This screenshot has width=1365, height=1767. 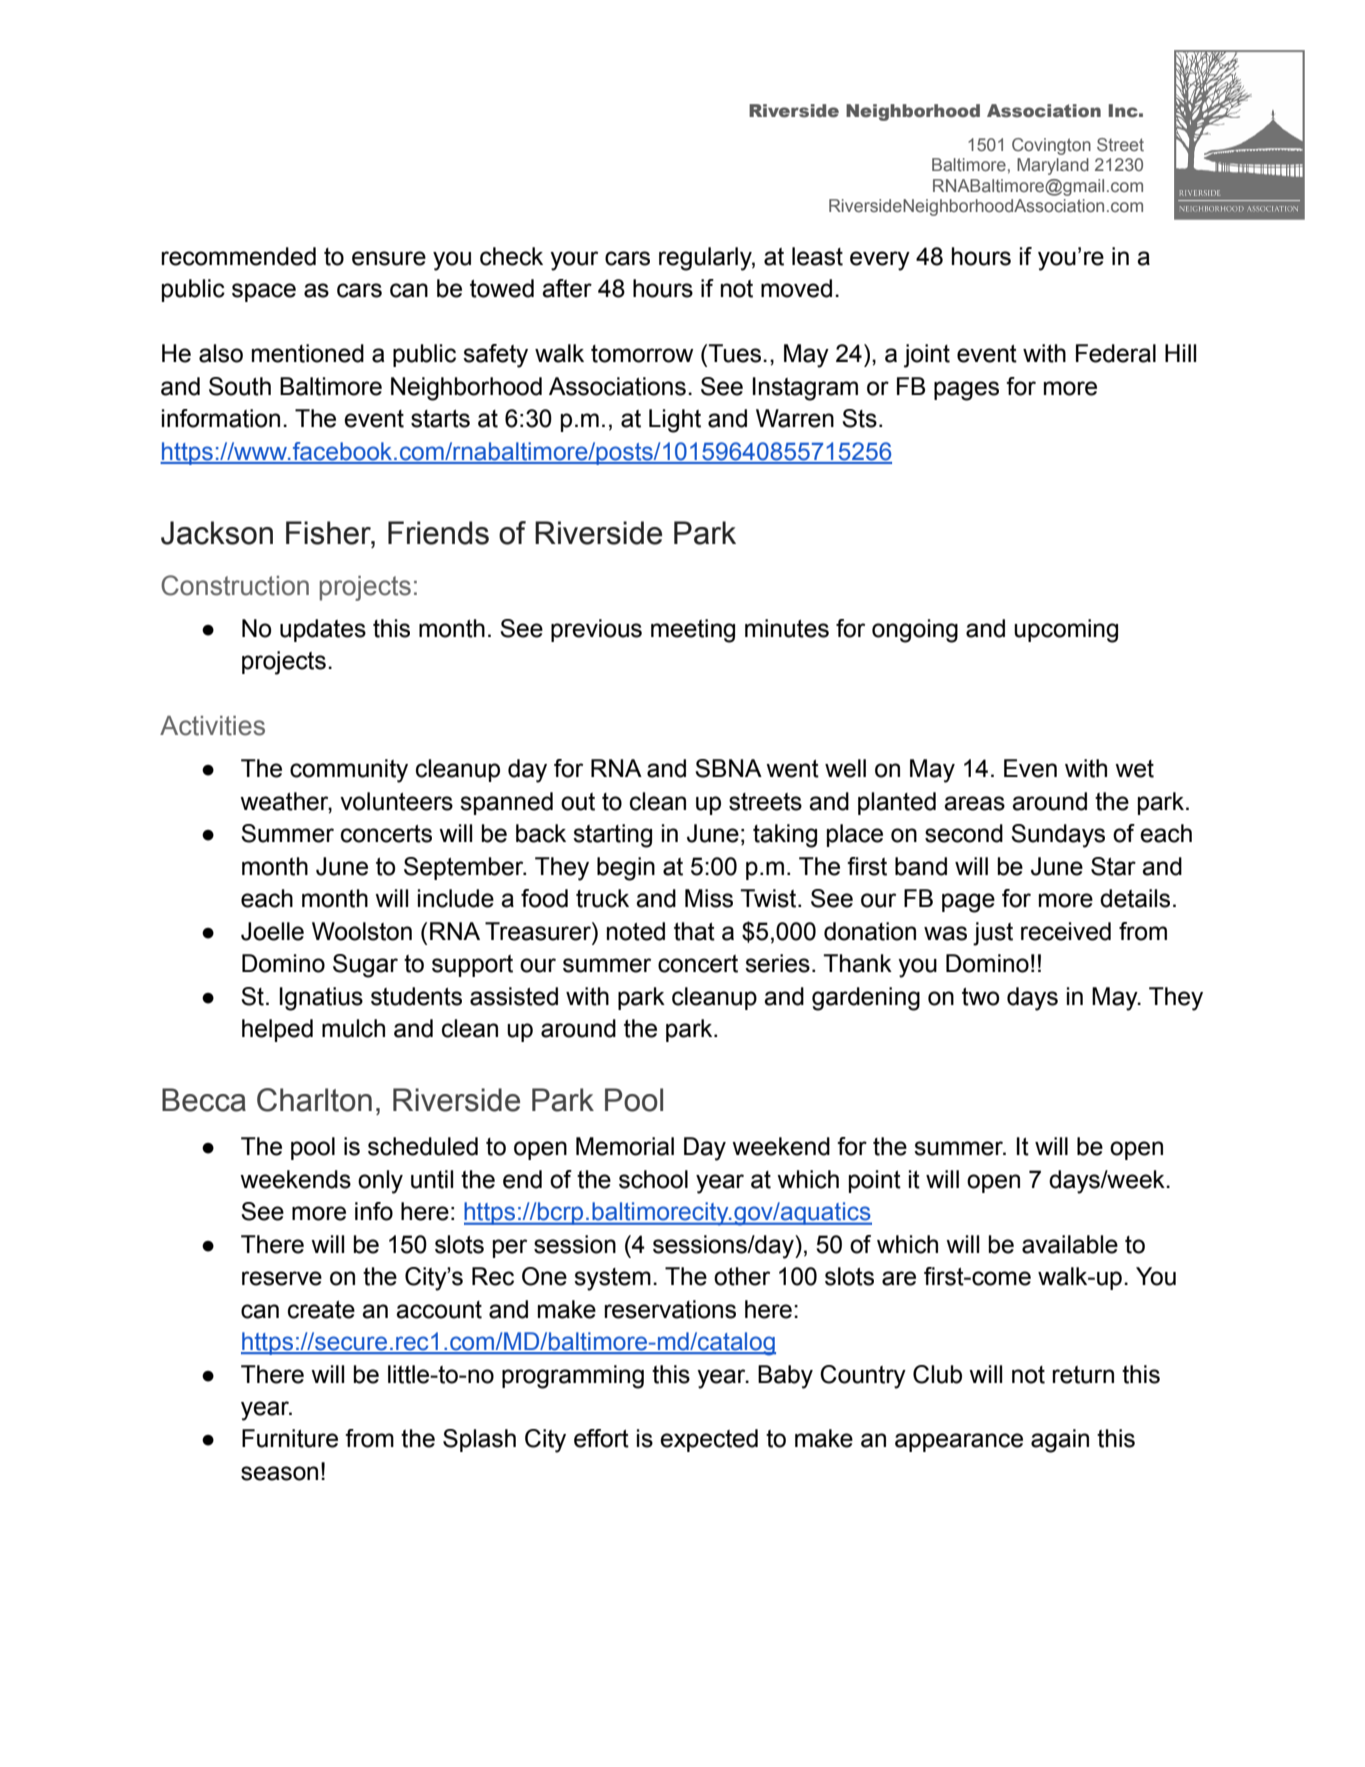 I want to click on Light, so click(x=675, y=421).
